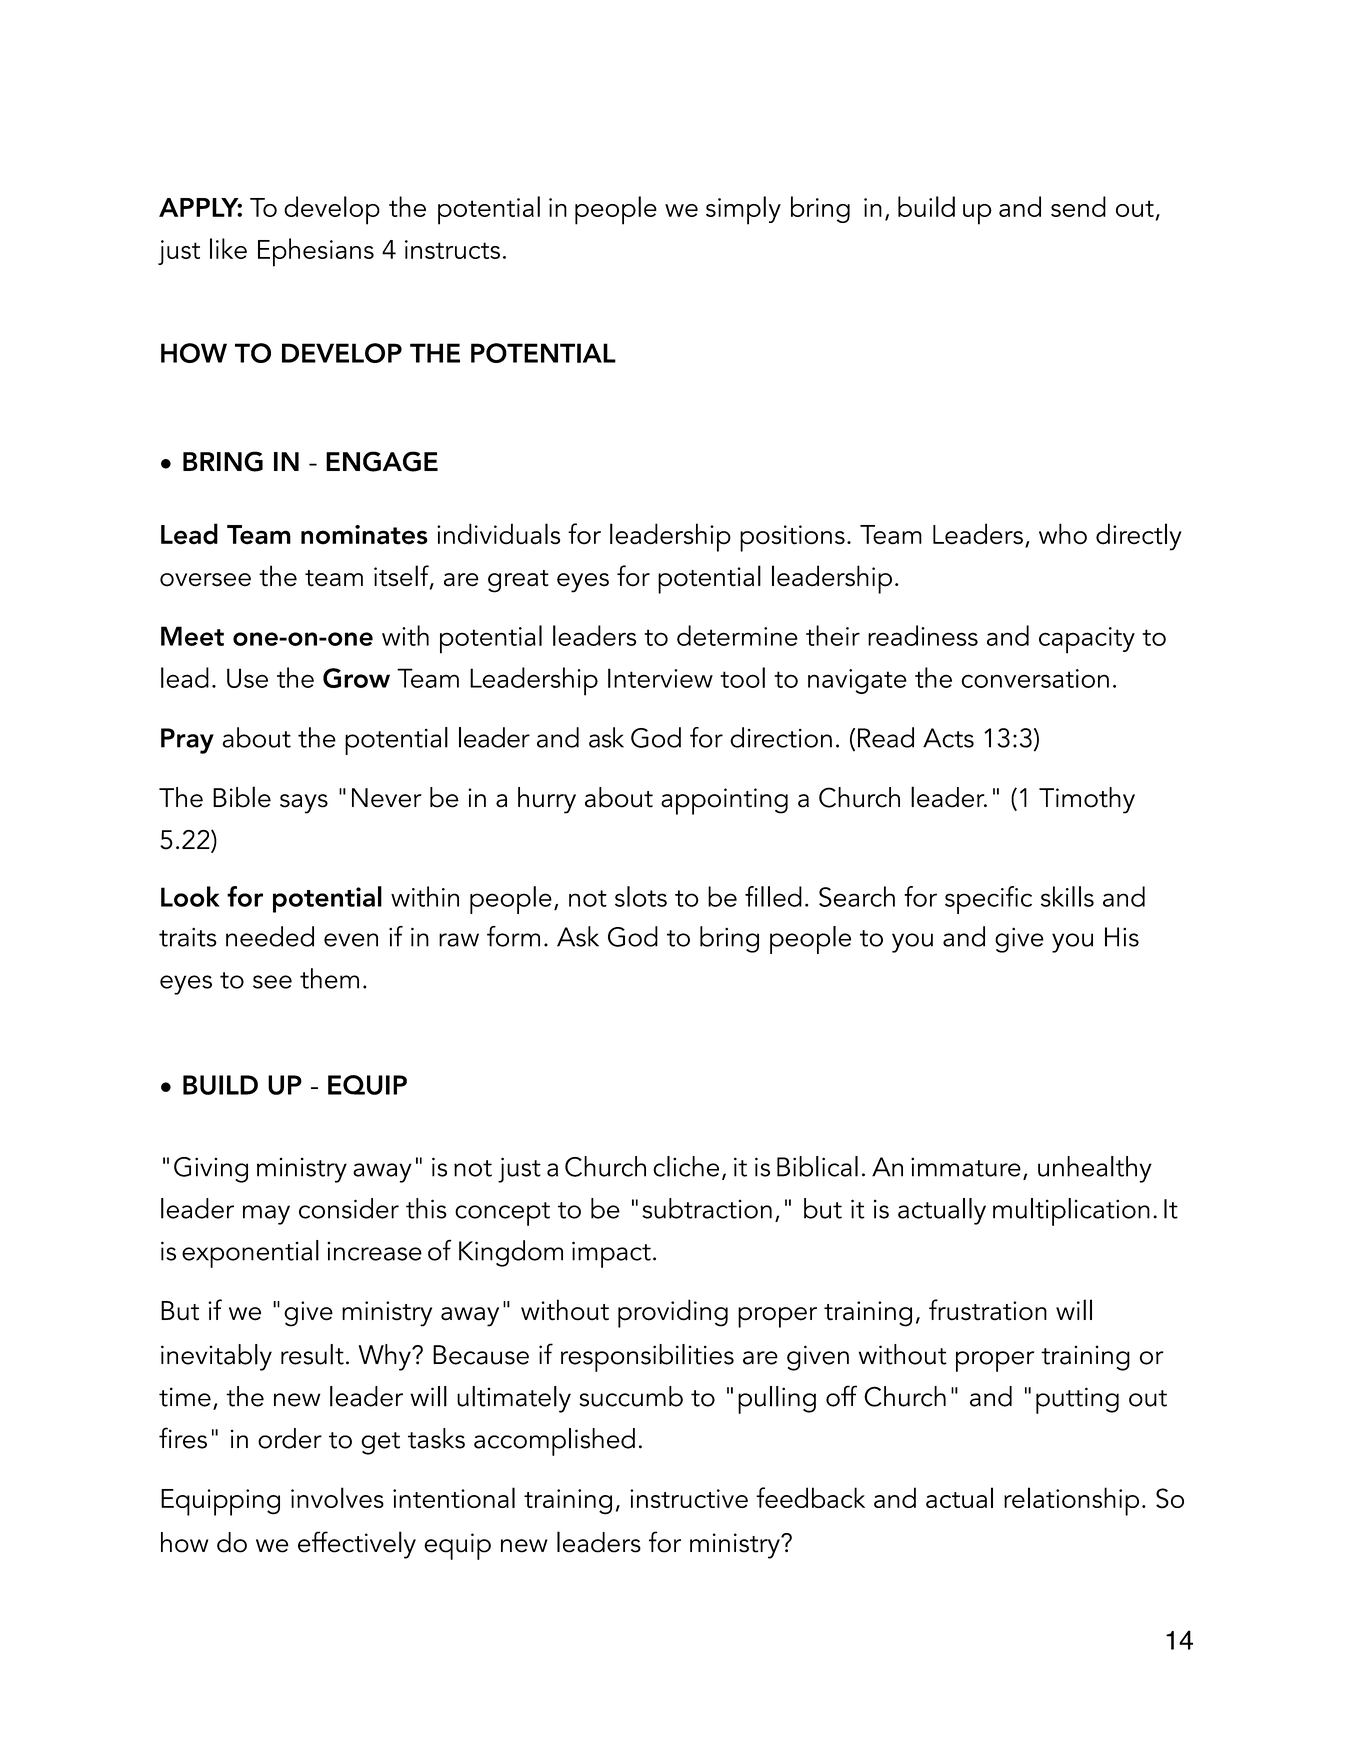 Image resolution: width=1353 pixels, height=1751 pixels. I want to click on simply, so click(743, 210).
